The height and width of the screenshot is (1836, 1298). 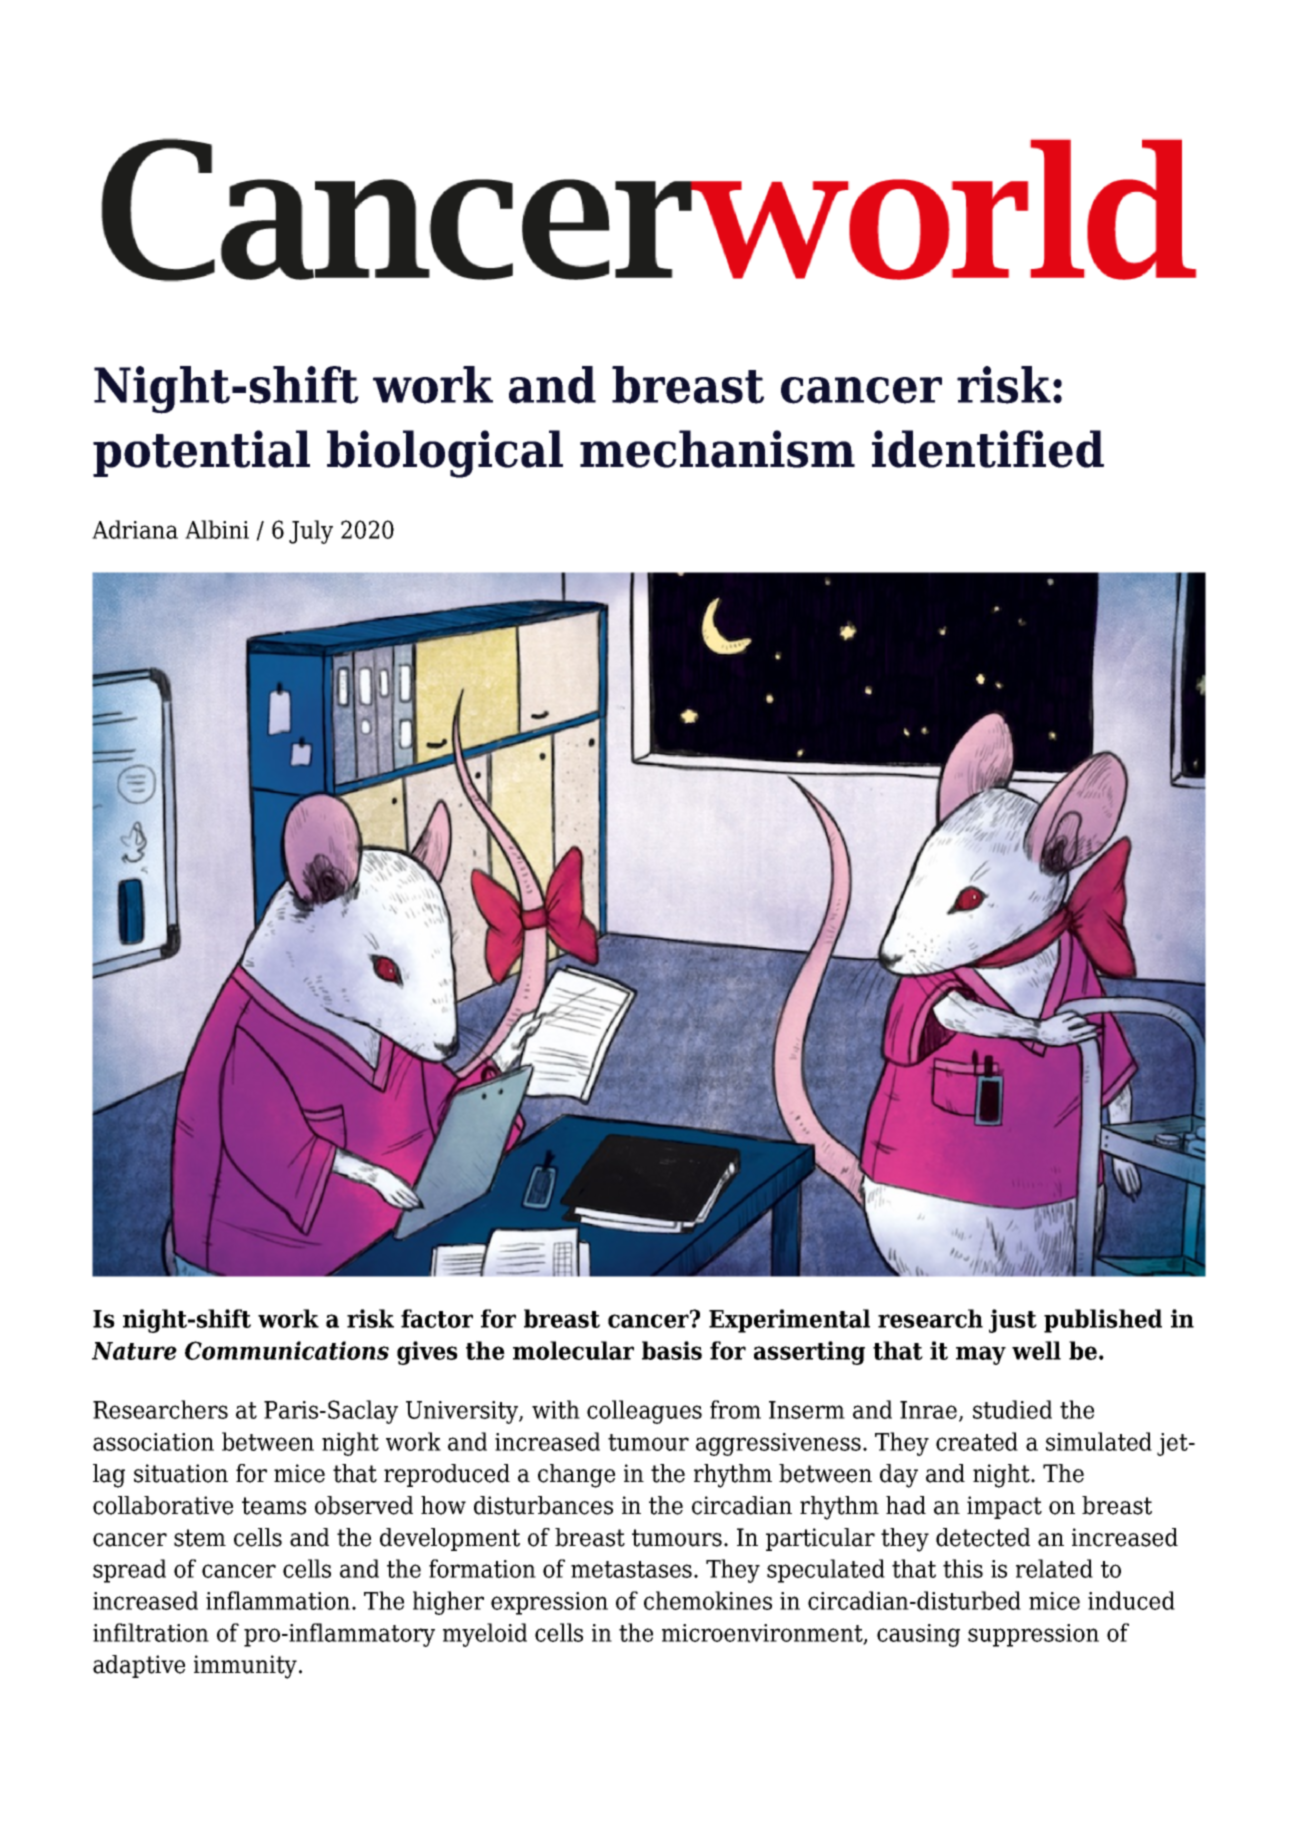 What do you see at coordinates (437, 1318) in the screenshot?
I see `factor` at bounding box center [437, 1318].
